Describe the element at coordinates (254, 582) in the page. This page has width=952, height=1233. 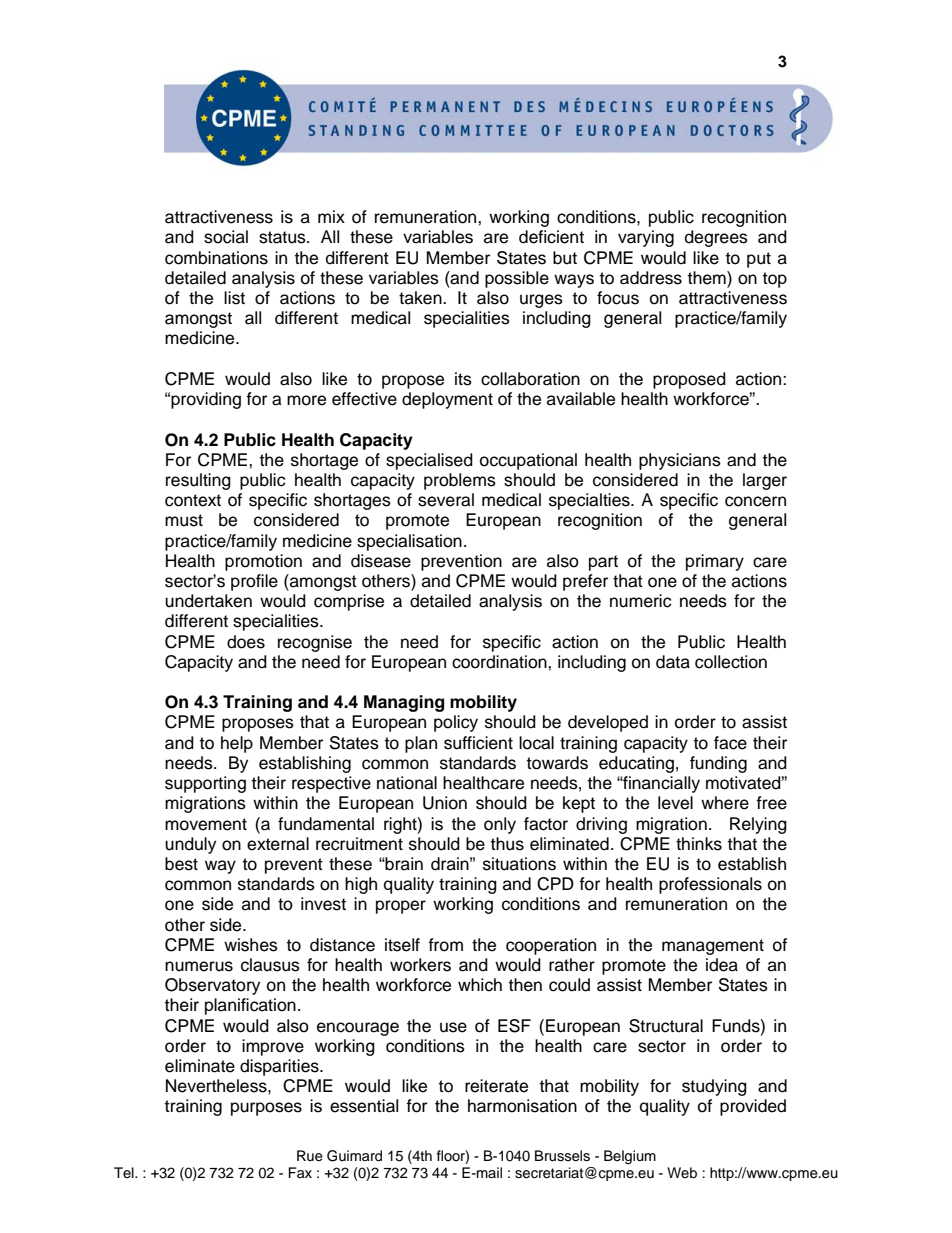
I see `profile` at that location.
